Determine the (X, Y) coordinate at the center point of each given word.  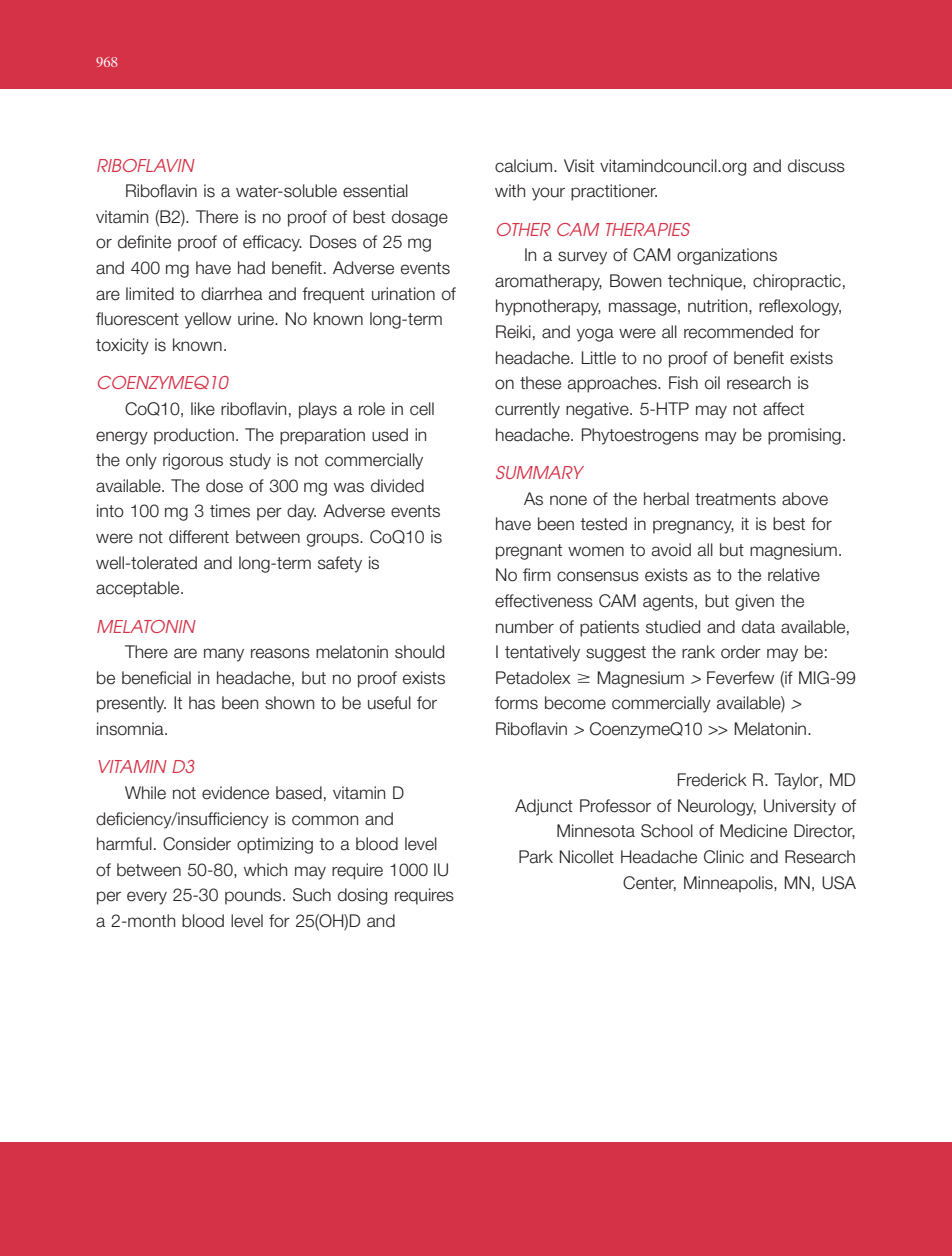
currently (527, 410)
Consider (197, 844)
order (741, 652)
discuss (816, 166)
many (224, 655)
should (419, 652)
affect (783, 409)
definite (144, 242)
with (510, 190)
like (203, 409)
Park (536, 857)
